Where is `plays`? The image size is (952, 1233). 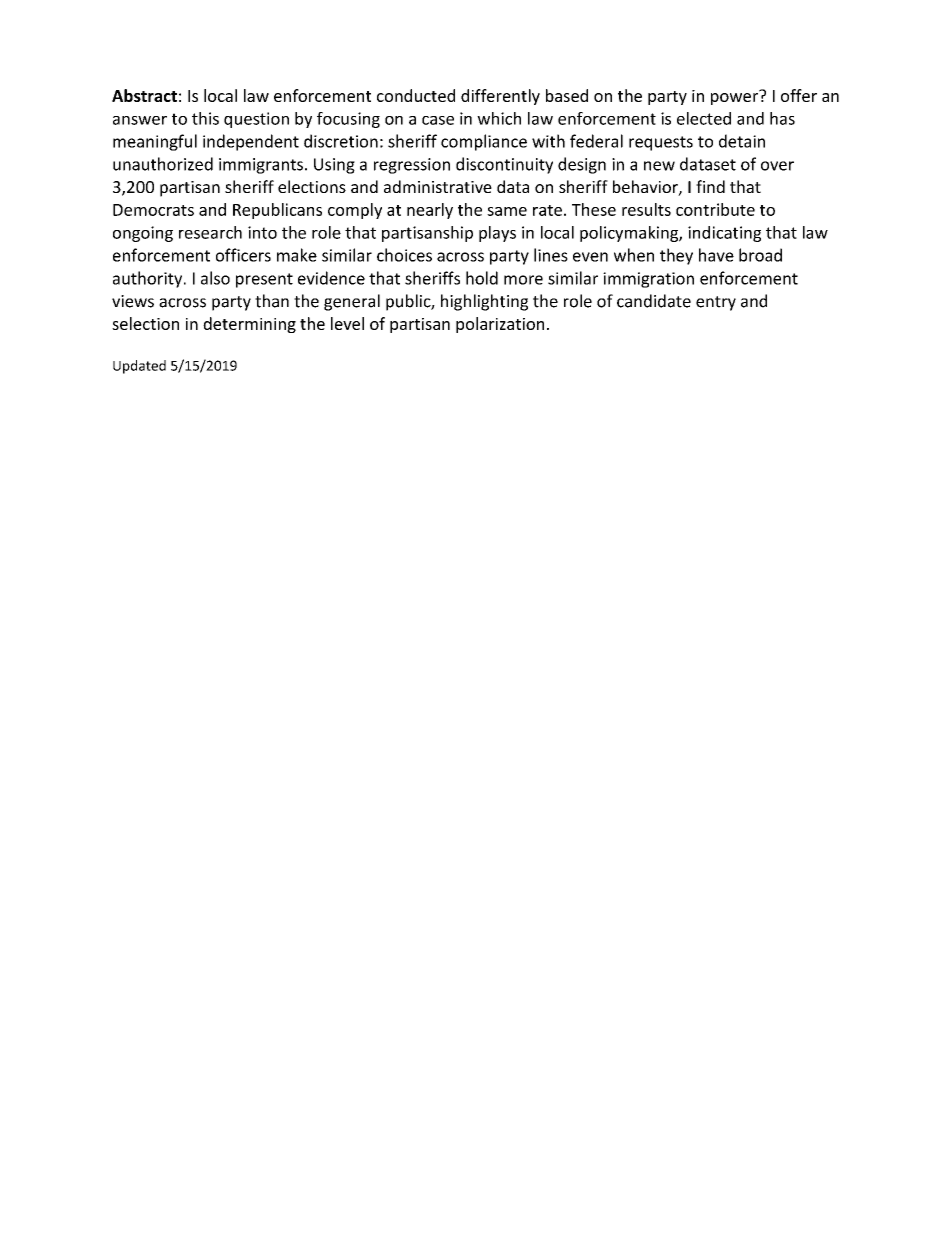
plays is located at coordinates (497, 234).
